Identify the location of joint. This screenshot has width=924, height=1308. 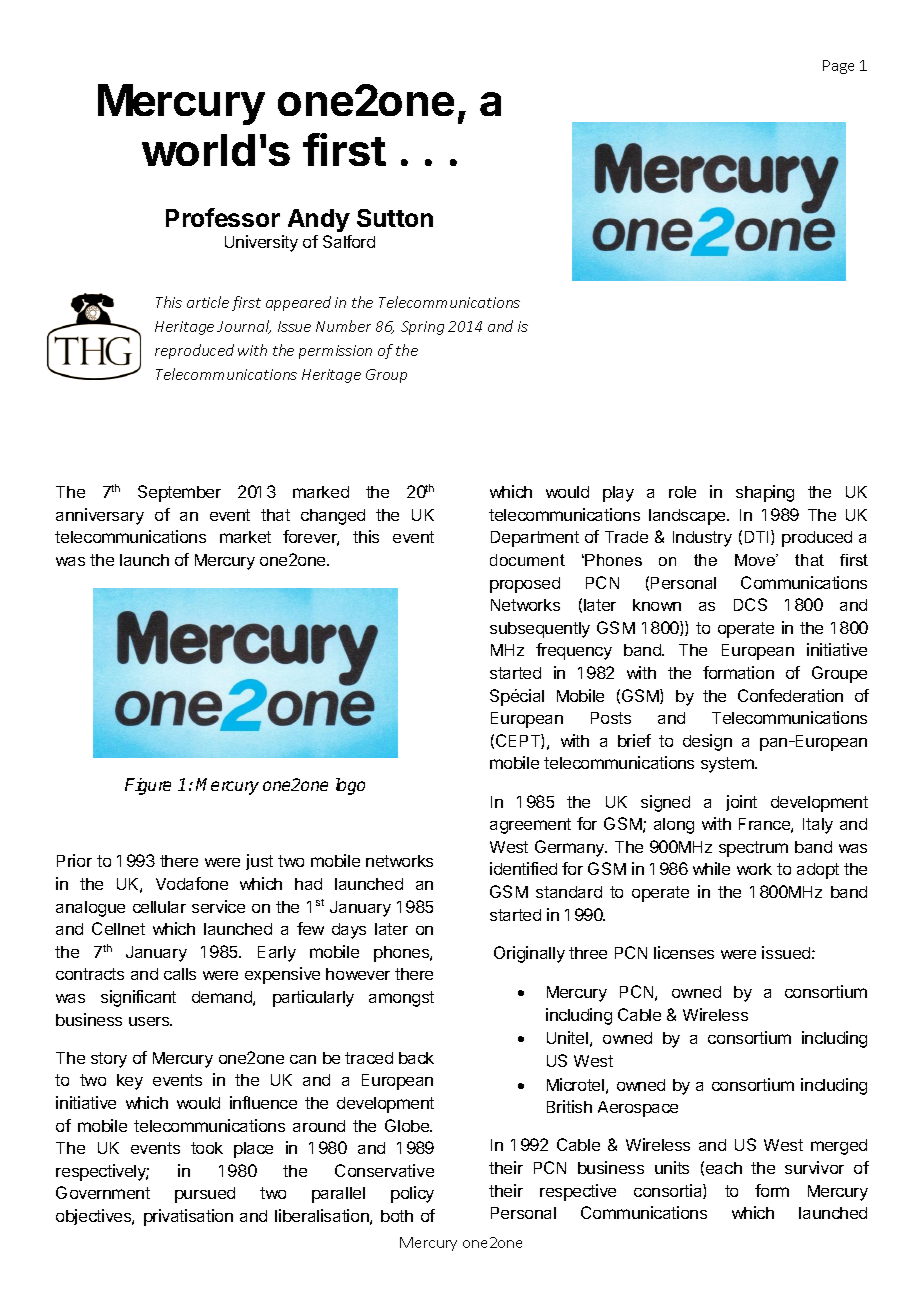
(741, 803).
